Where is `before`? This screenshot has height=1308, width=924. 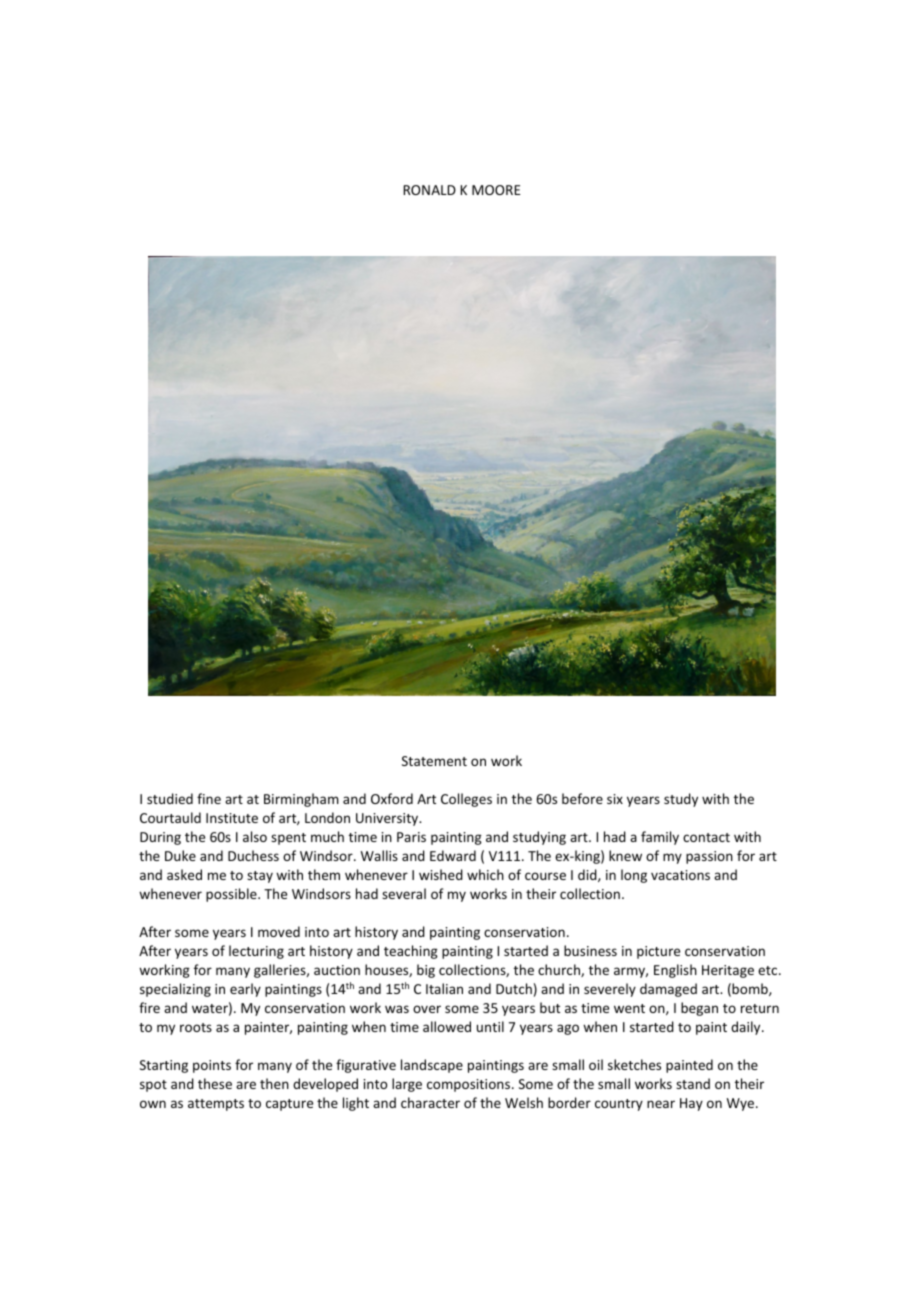 before is located at coordinates (582, 798).
